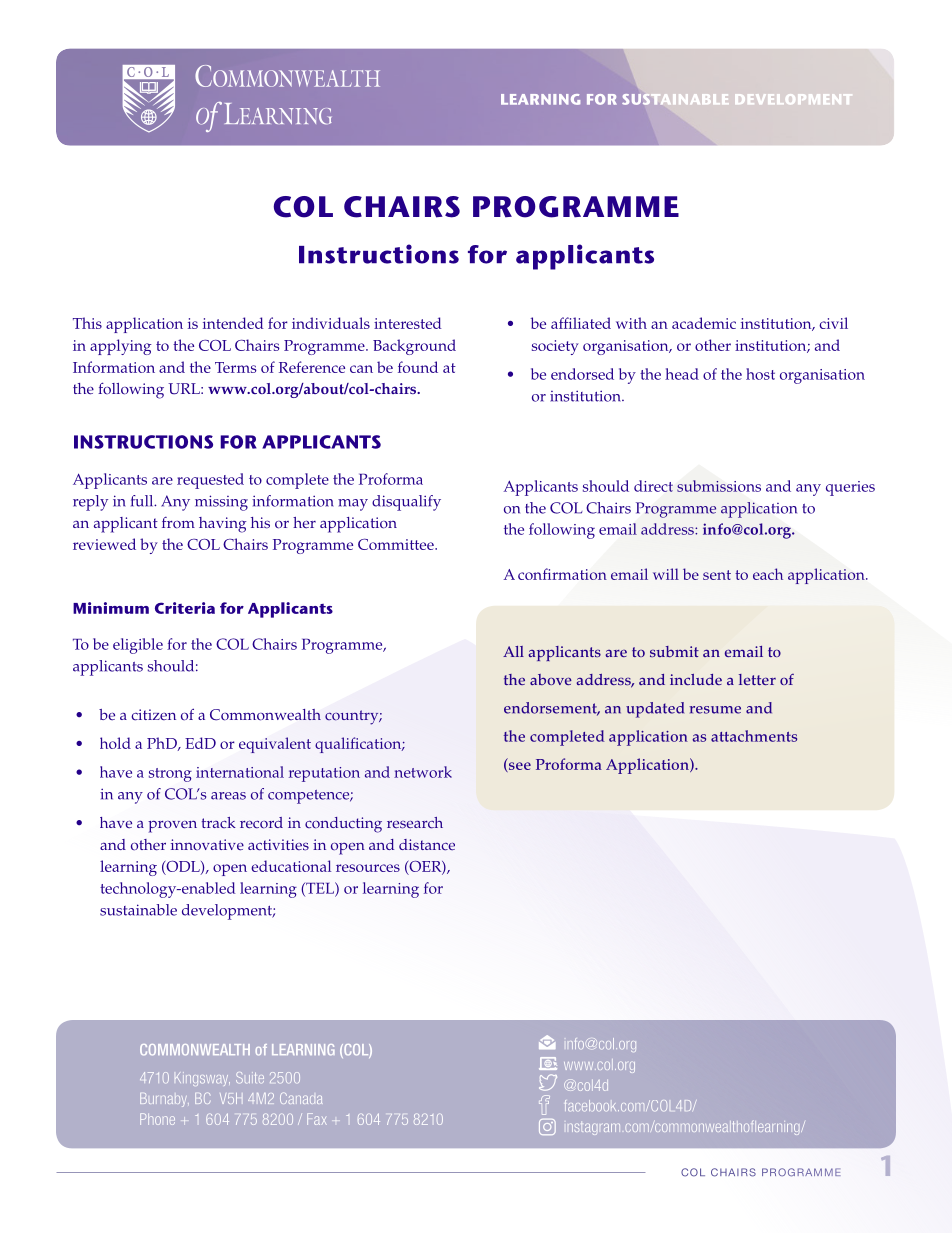 This document has width=952, height=1233. I want to click on citizen, so click(153, 715).
